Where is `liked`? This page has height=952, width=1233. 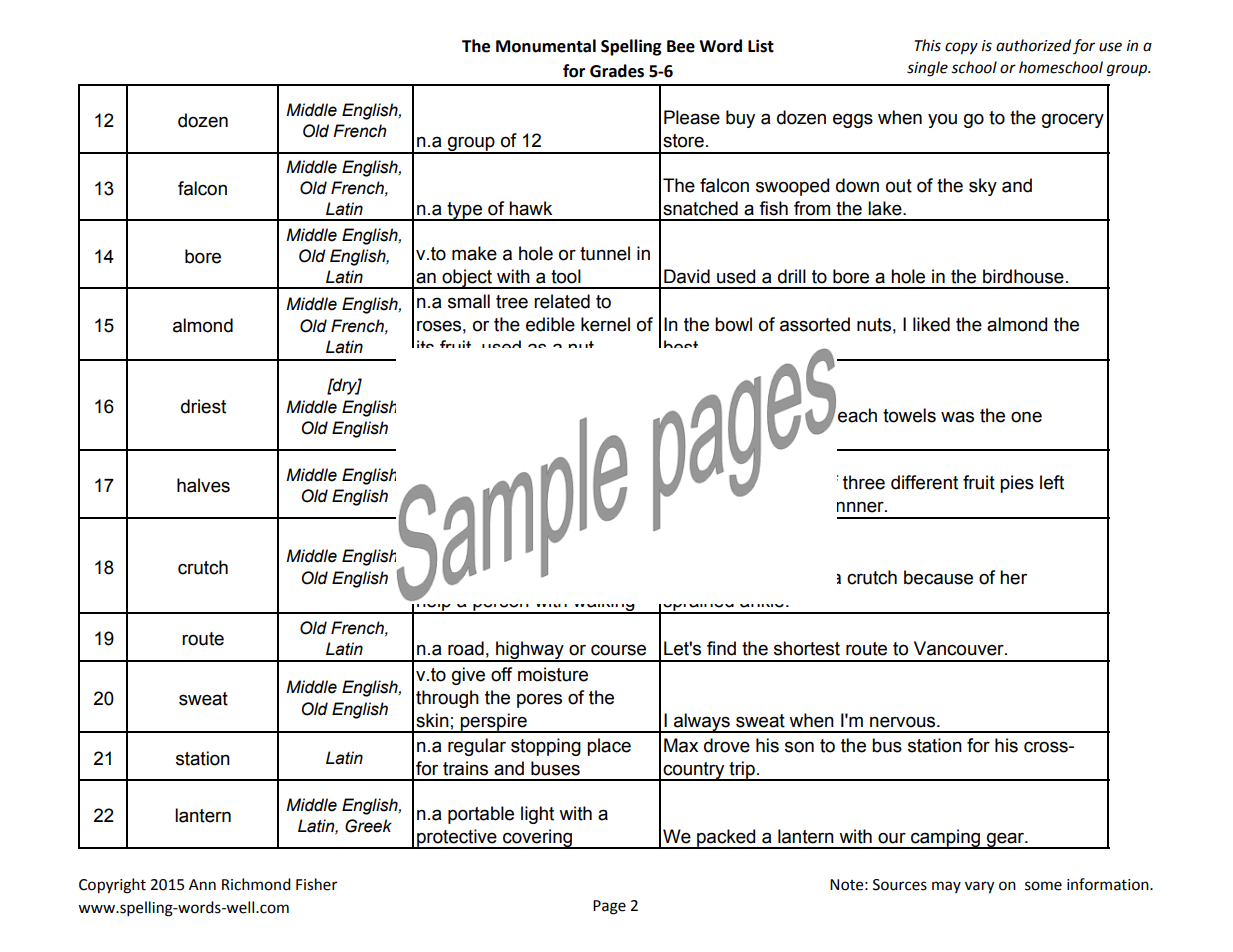
liked is located at coordinates (931, 324).
